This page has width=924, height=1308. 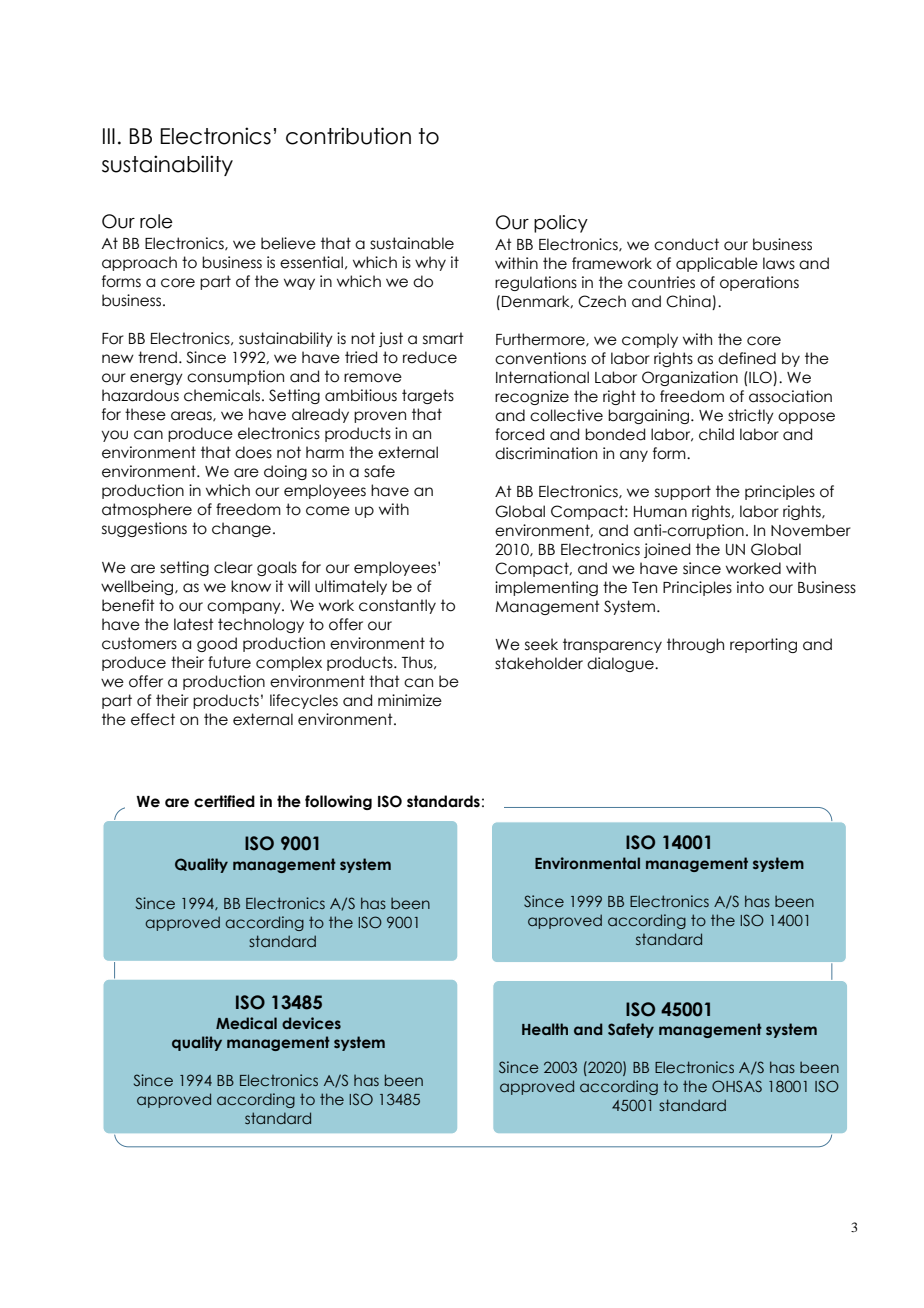 What do you see at coordinates (397, 606) in the page?
I see `constantly` at bounding box center [397, 606].
